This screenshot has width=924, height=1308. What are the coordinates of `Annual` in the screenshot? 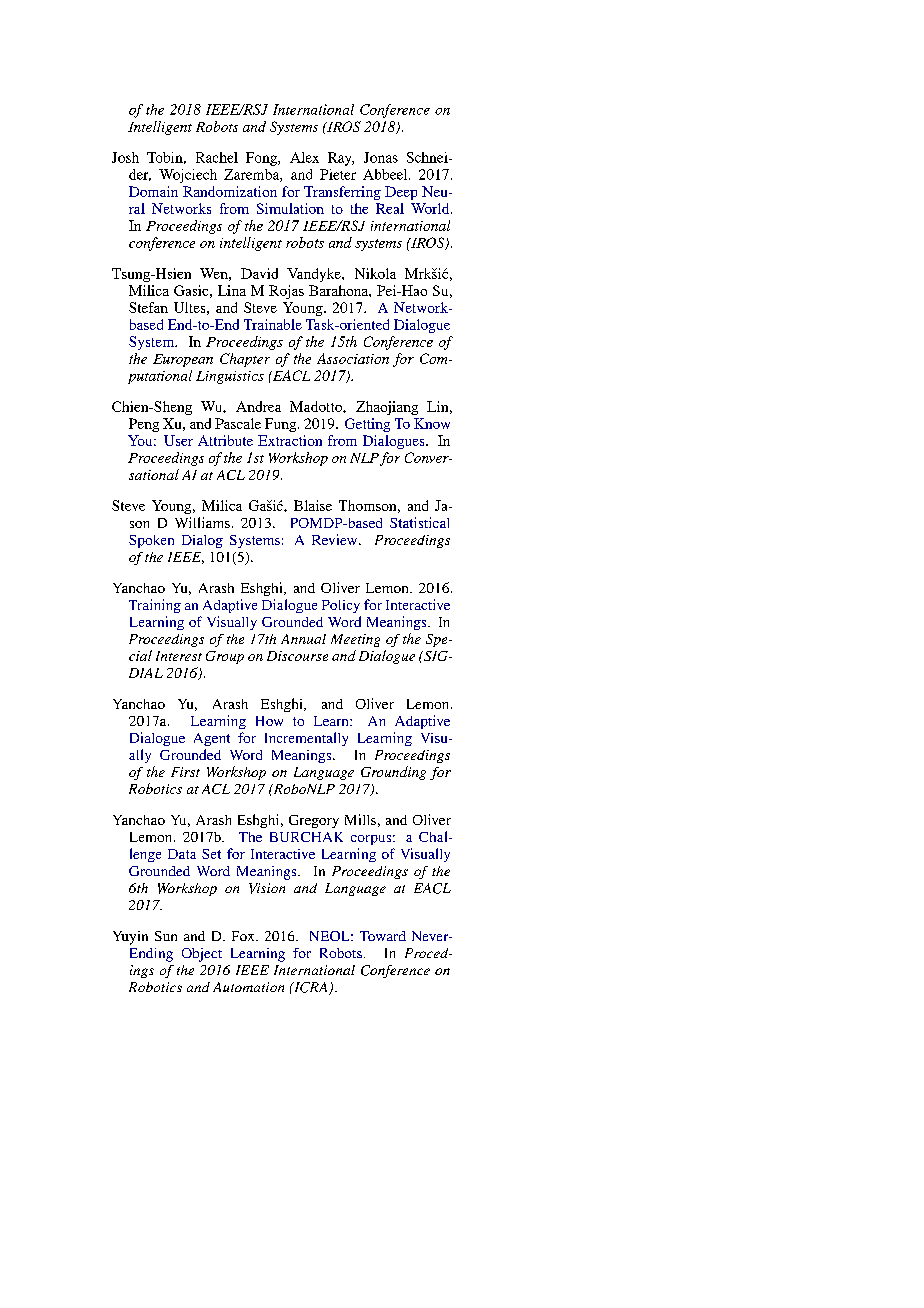 It's located at (303, 639).
